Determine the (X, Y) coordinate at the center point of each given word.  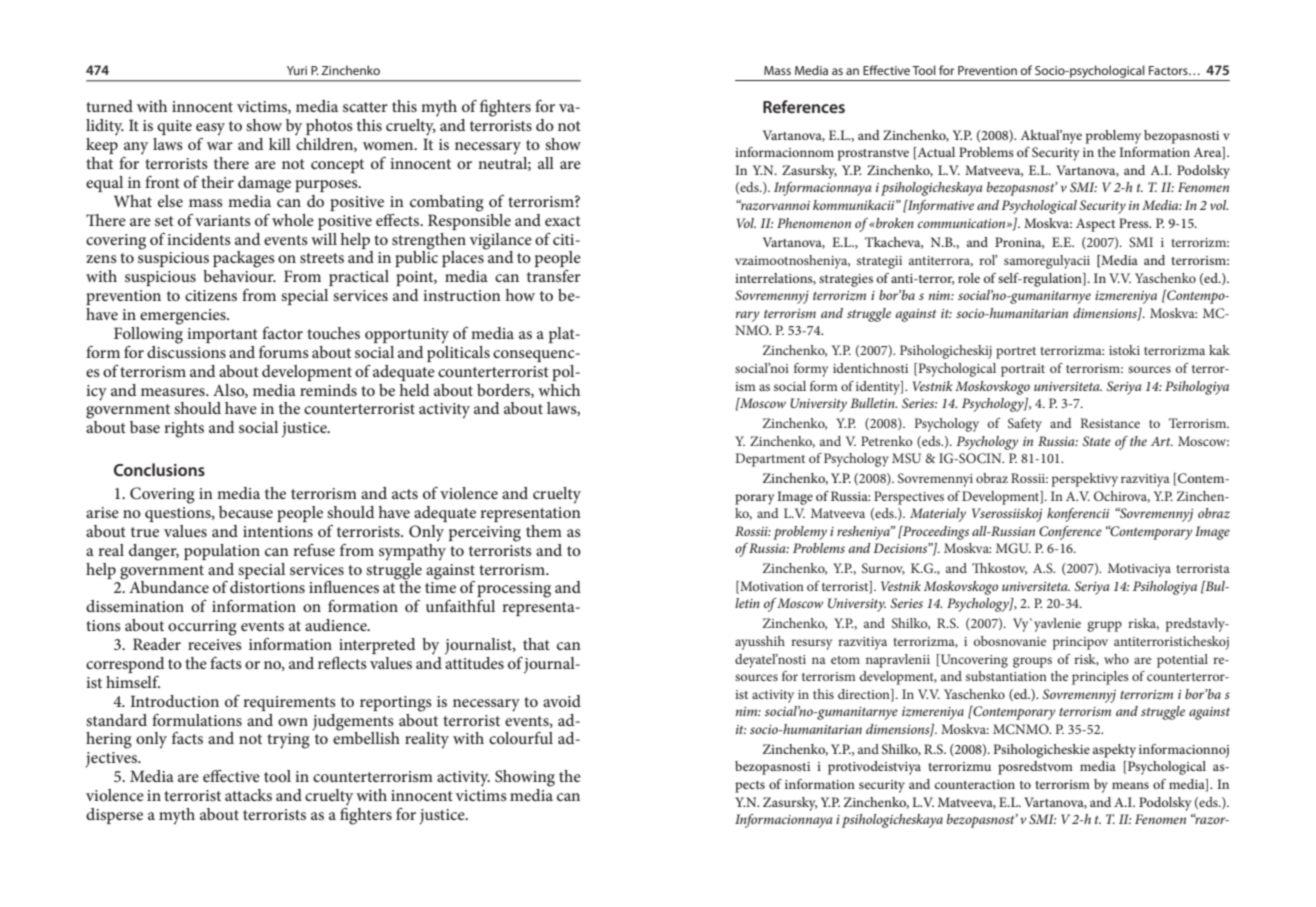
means (1130, 785)
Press (1135, 223)
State (1096, 441)
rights (184, 429)
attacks (248, 795)
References (804, 106)
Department (770, 460)
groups (1032, 662)
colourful (521, 738)
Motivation (771, 587)
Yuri (297, 70)
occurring (202, 628)
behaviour (239, 276)
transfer (554, 276)
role (969, 278)
